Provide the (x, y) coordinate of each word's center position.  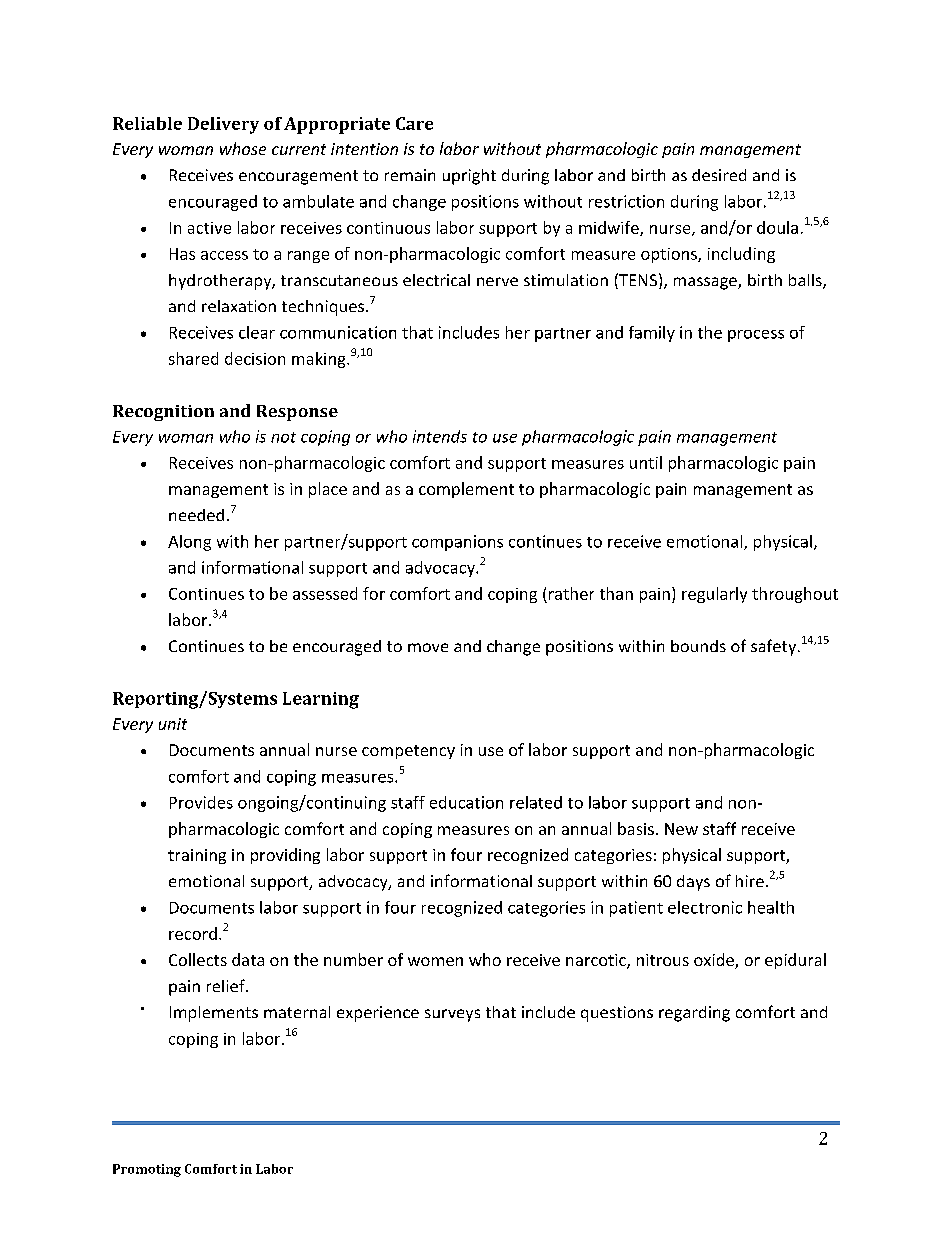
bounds (698, 646)
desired (719, 175)
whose (243, 148)
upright (469, 177)
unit (173, 724)
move (428, 647)
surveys (452, 1015)
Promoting (147, 1170)
